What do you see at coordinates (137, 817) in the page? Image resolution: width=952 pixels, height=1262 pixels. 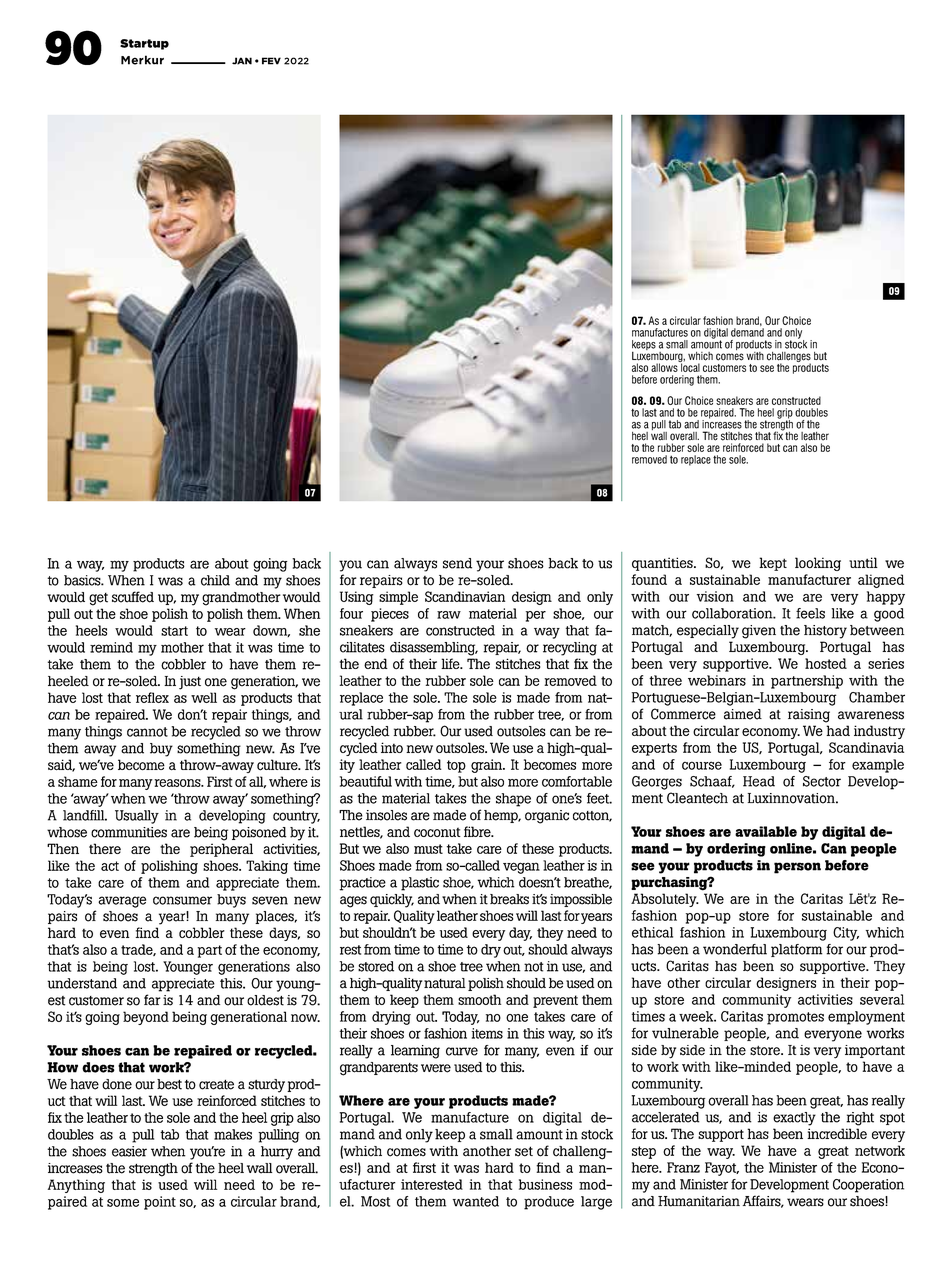 I see `Usually` at bounding box center [137, 817].
